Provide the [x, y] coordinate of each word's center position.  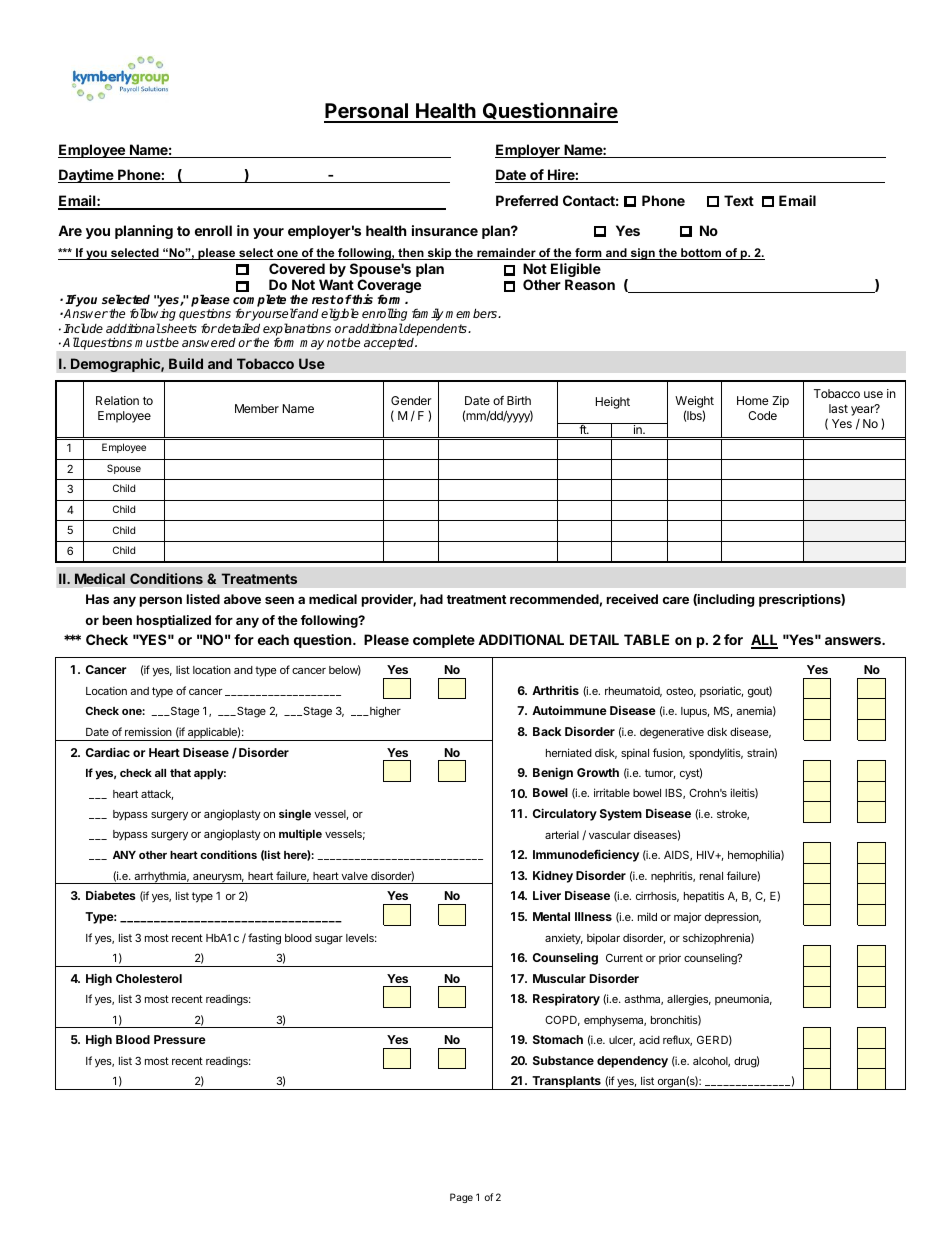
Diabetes [111, 895]
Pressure [180, 1039]
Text [739, 200]
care [675, 600]
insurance [445, 230]
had [431, 599]
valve [354, 876]
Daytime [87, 176]
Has [97, 599]
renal [711, 876]
